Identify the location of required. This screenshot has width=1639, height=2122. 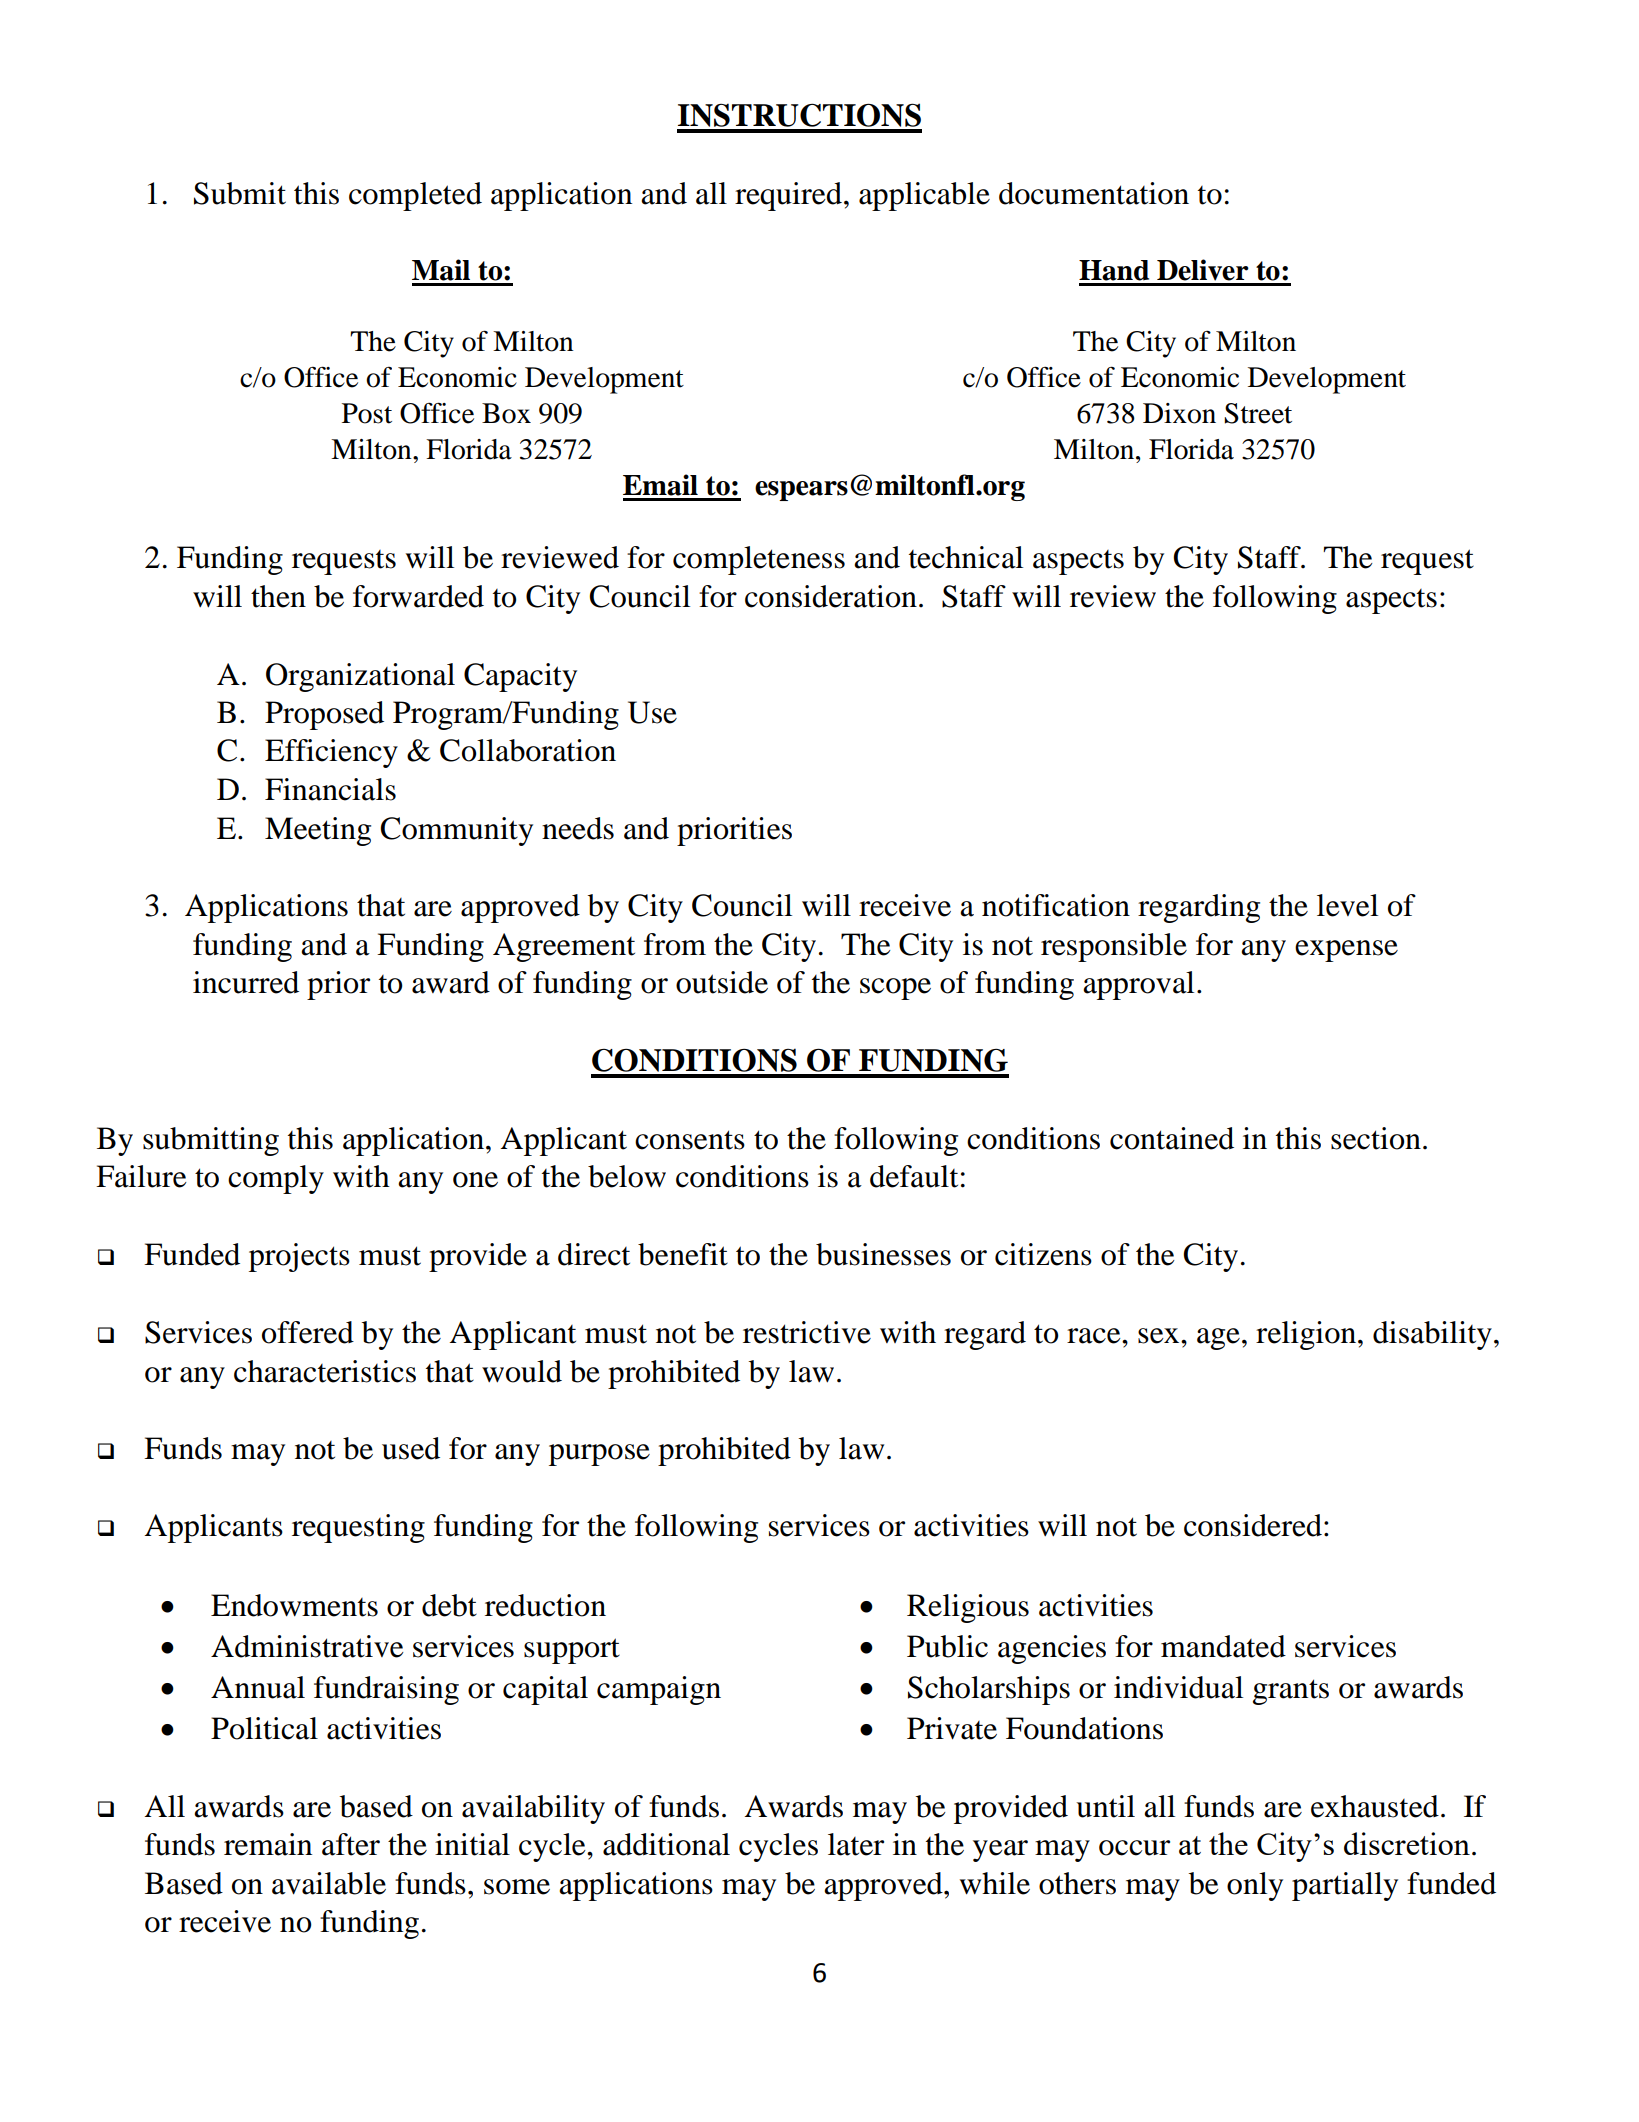
(788, 196).
